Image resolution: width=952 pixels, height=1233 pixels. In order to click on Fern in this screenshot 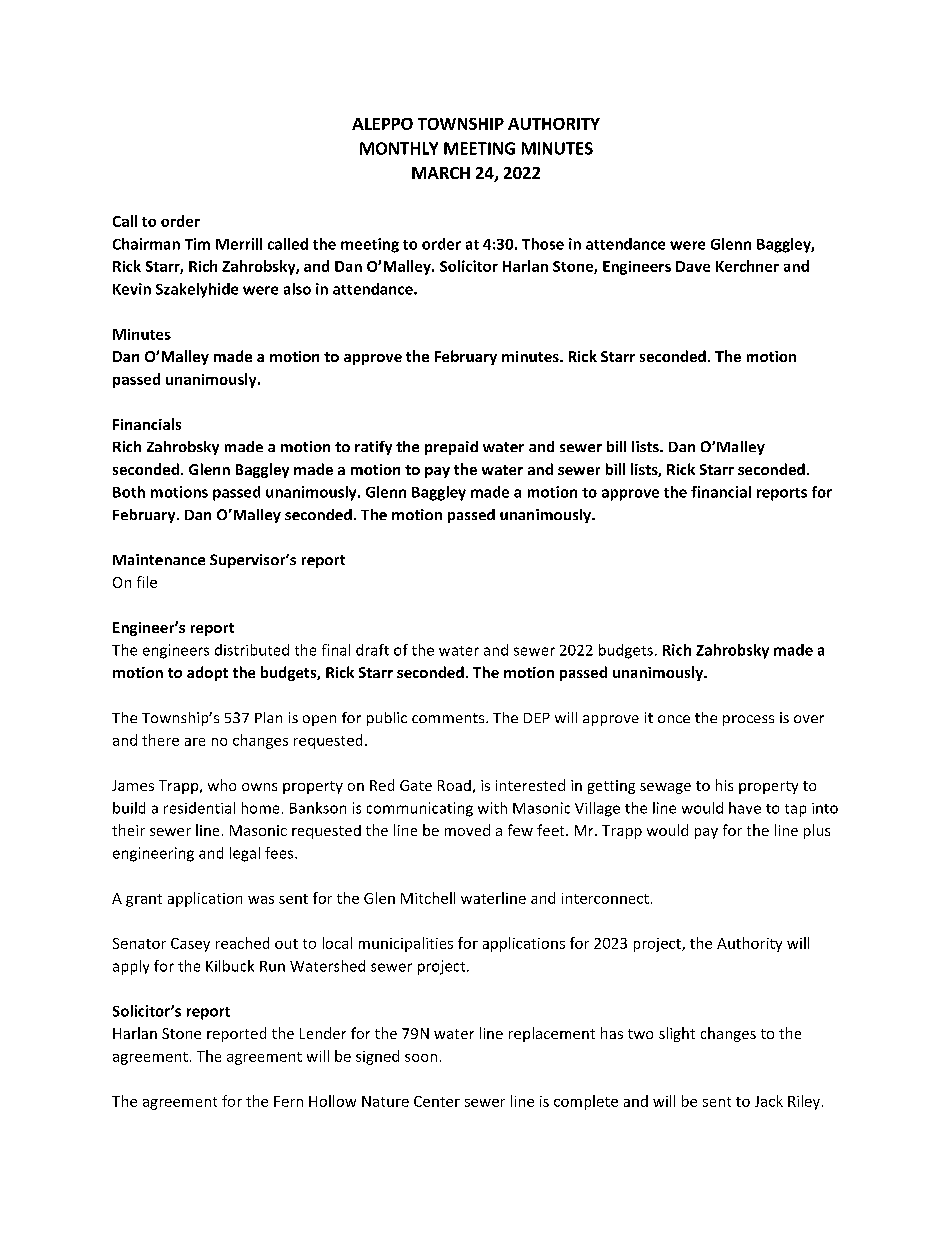, I will do `click(288, 1101)`.
